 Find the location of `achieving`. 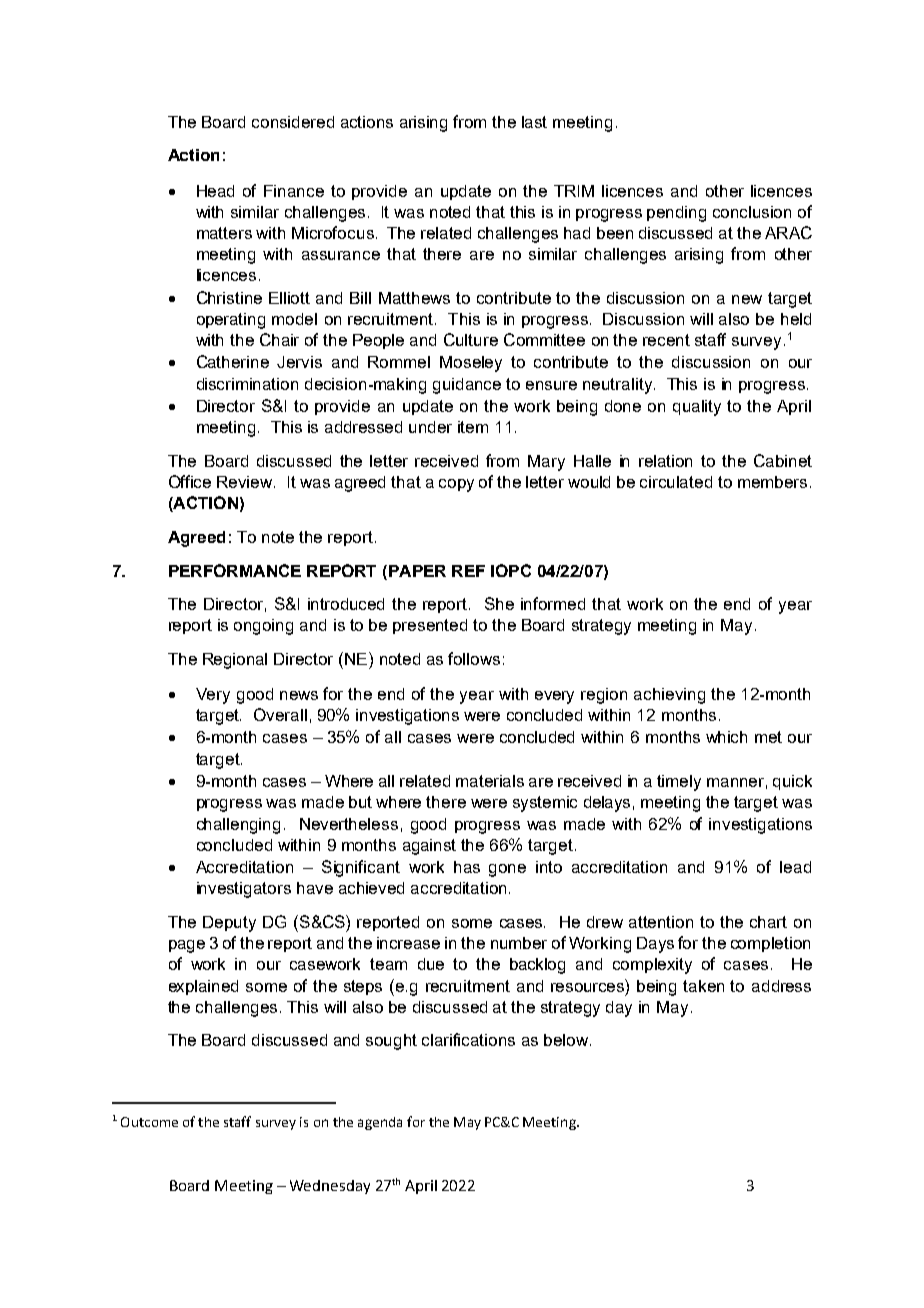

achieving is located at coordinates (669, 696).
